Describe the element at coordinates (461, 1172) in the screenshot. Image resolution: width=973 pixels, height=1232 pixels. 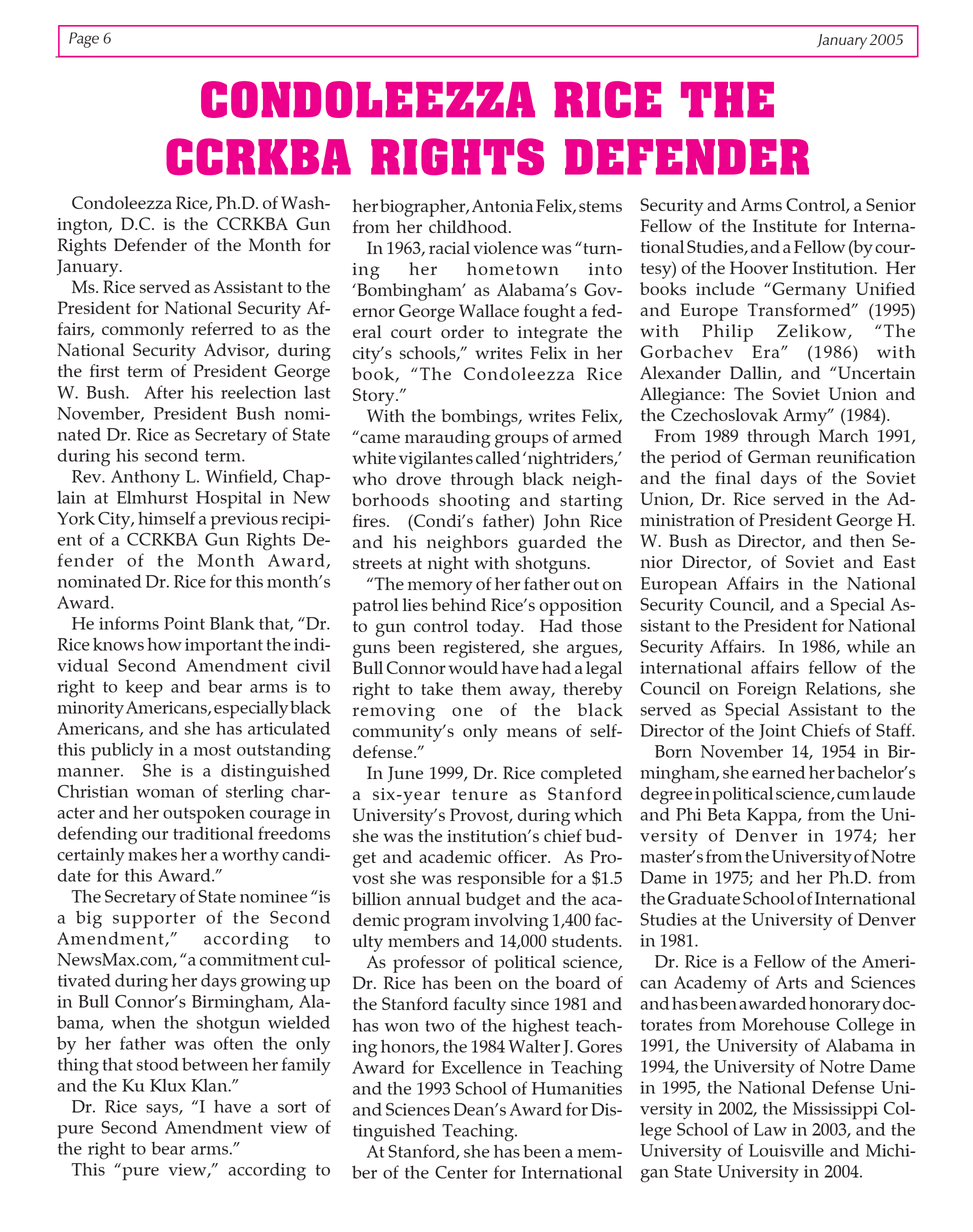
I see `Center` at that location.
